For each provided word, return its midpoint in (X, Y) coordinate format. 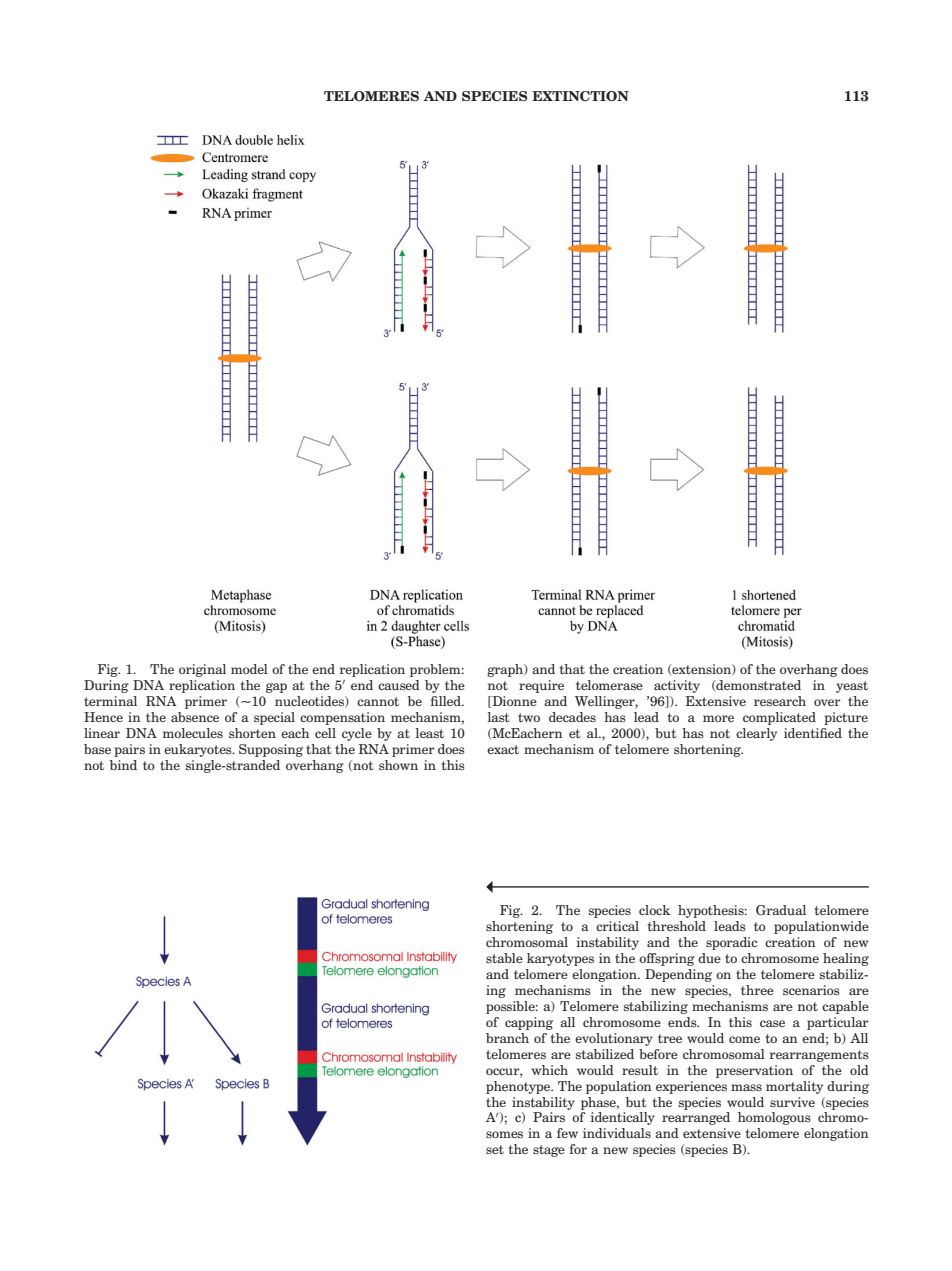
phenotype (519, 1087)
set (495, 1149)
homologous (774, 1118)
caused (399, 685)
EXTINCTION (580, 96)
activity (677, 686)
